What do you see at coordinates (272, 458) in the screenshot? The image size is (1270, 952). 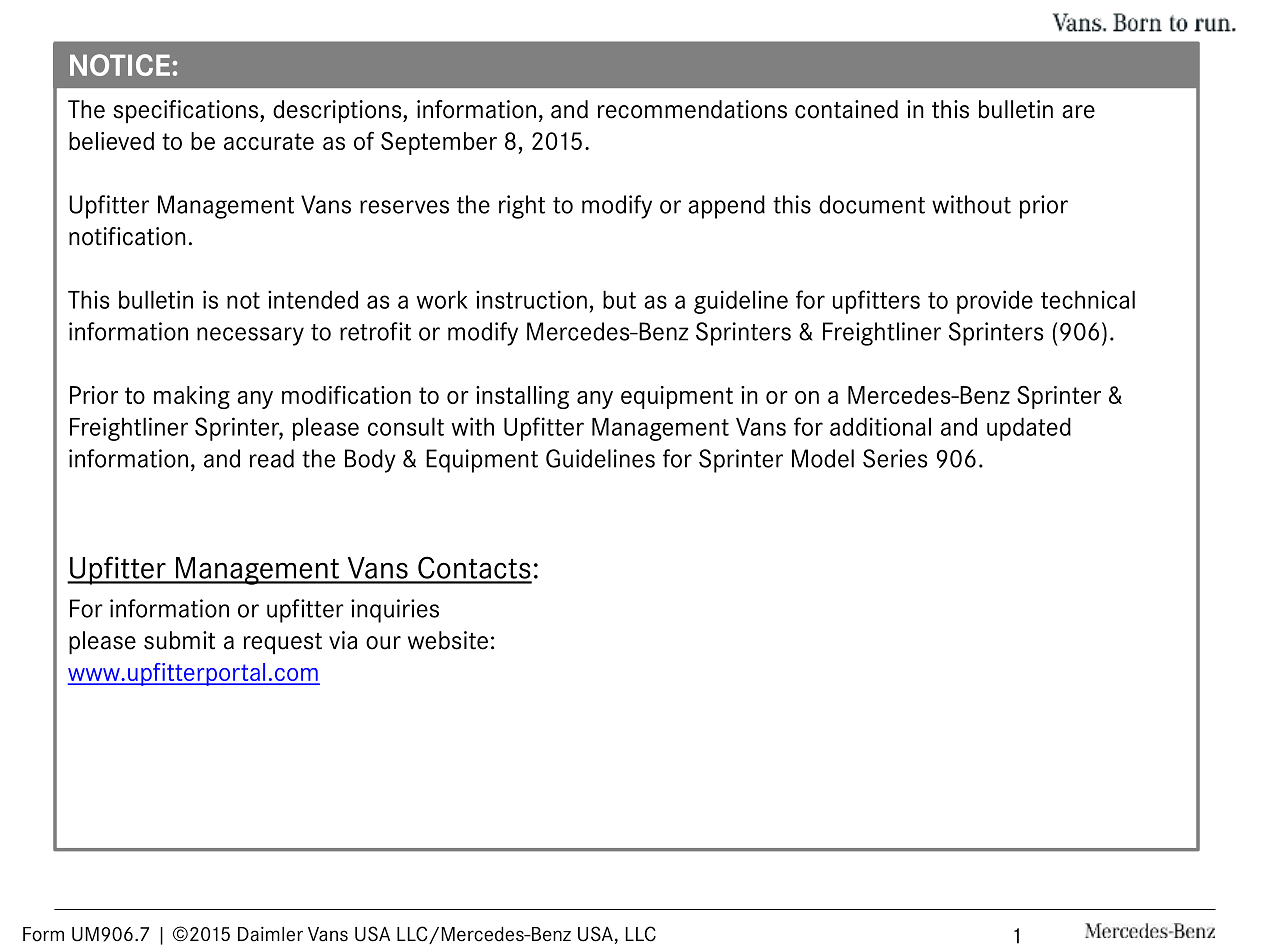 I see `read` at bounding box center [272, 458].
